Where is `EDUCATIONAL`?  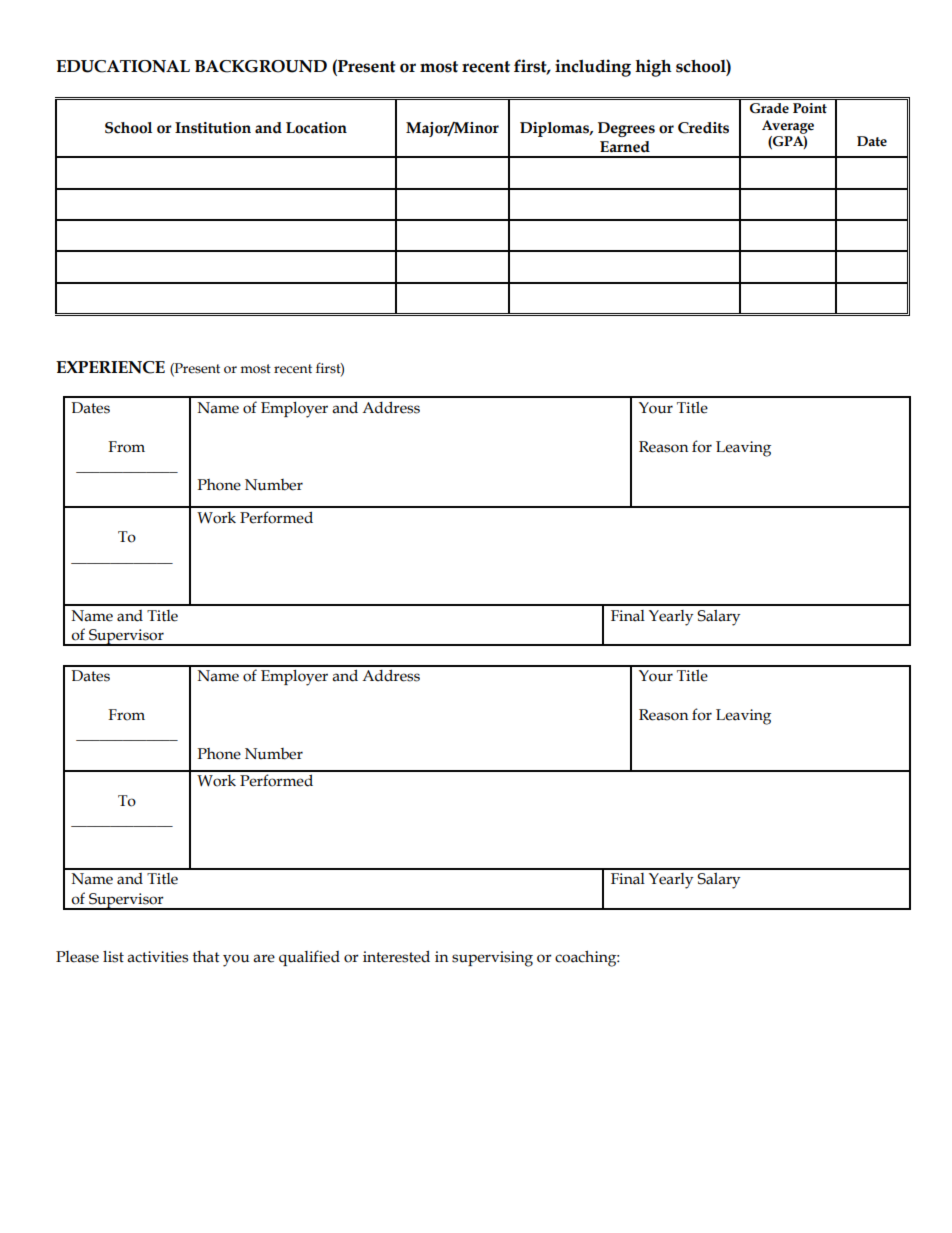 EDUCATIONAL is located at coordinates (123, 66).
